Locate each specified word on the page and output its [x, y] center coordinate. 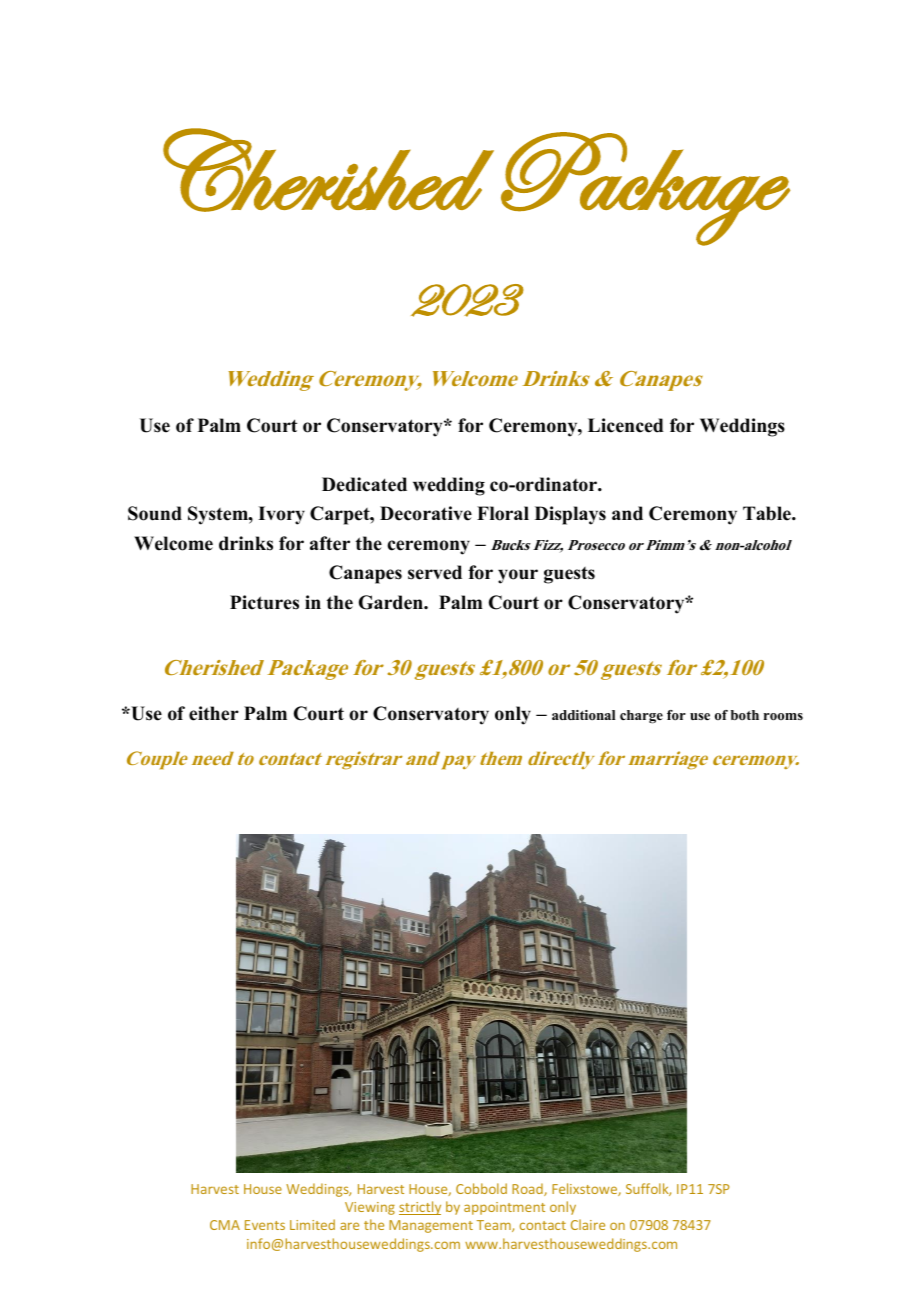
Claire [588, 1224]
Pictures [264, 602]
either [214, 713]
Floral [503, 513]
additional [583, 715]
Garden [392, 602]
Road [528, 1189]
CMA [225, 1225]
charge [641, 717]
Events [265, 1225]
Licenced [626, 425]
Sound [155, 513]
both [745, 715]
